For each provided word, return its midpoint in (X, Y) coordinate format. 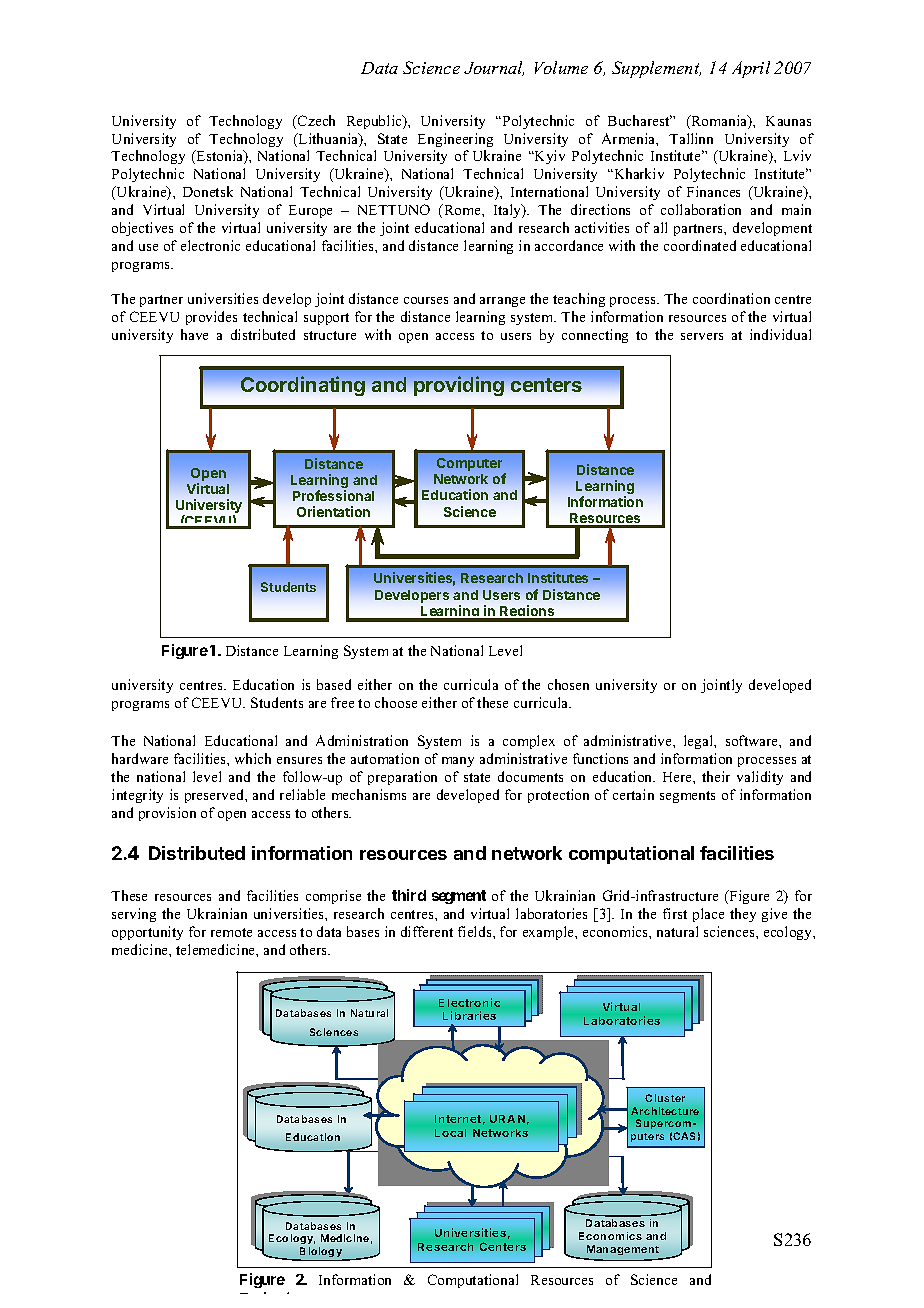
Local (450, 1133)
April (751, 69)
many (458, 762)
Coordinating (303, 386)
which (253, 758)
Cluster (665, 1098)
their (716, 776)
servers (702, 336)
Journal (494, 68)
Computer (471, 466)
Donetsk (208, 191)
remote (231, 932)
